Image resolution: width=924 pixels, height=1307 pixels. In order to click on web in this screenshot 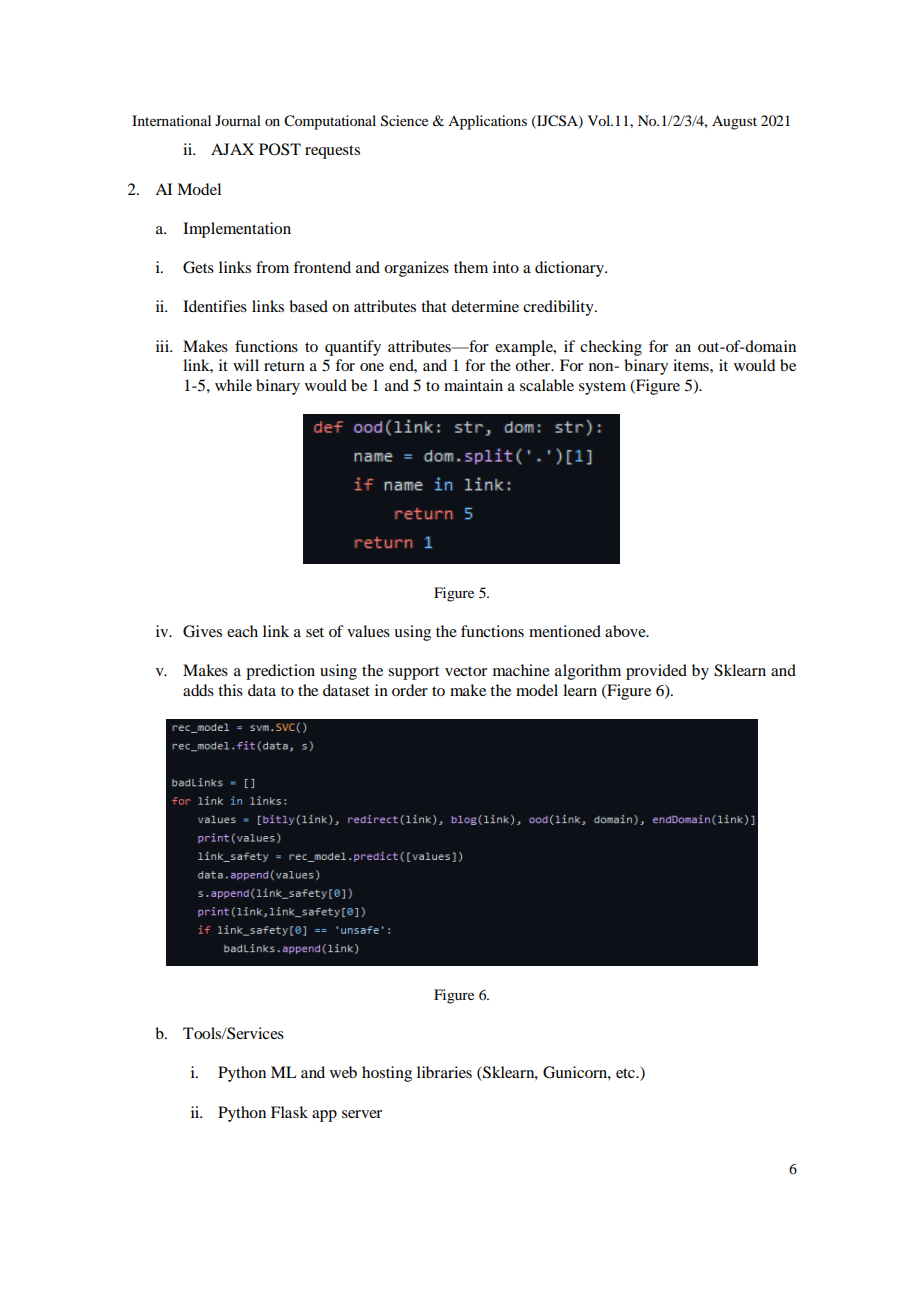, I will do `click(343, 1072)`.
